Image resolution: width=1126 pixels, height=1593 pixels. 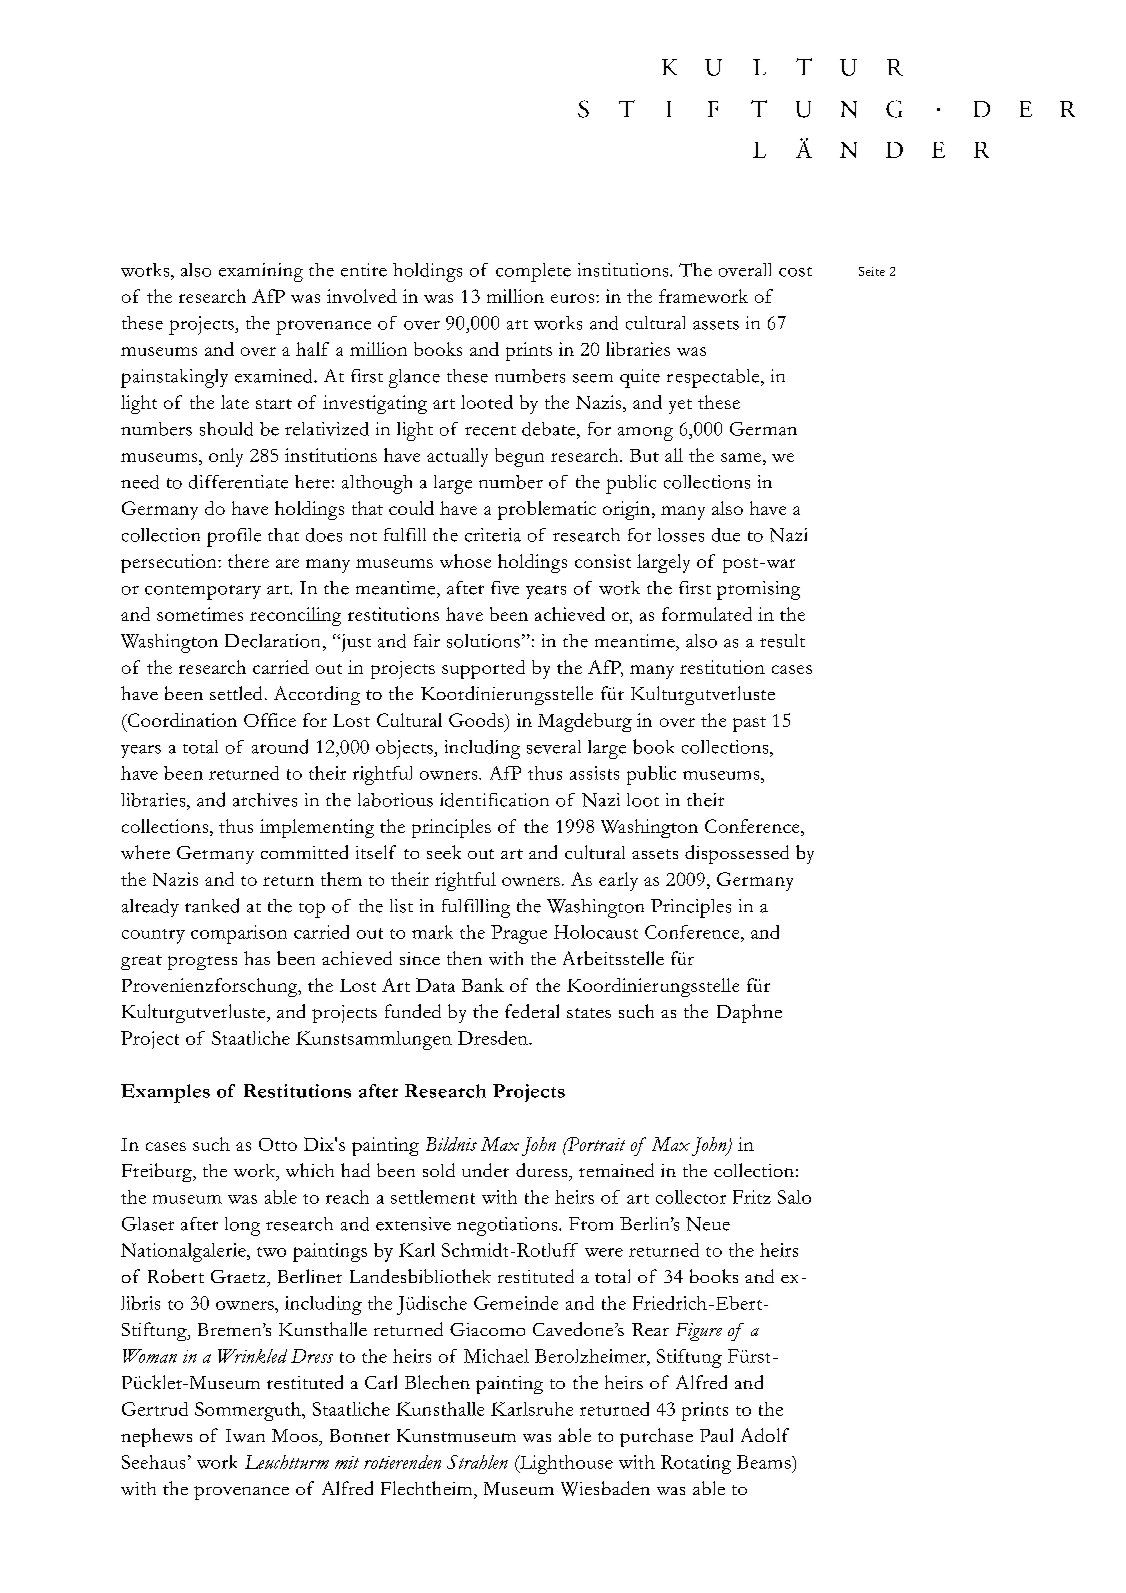 I want to click on promising, so click(x=758, y=590).
